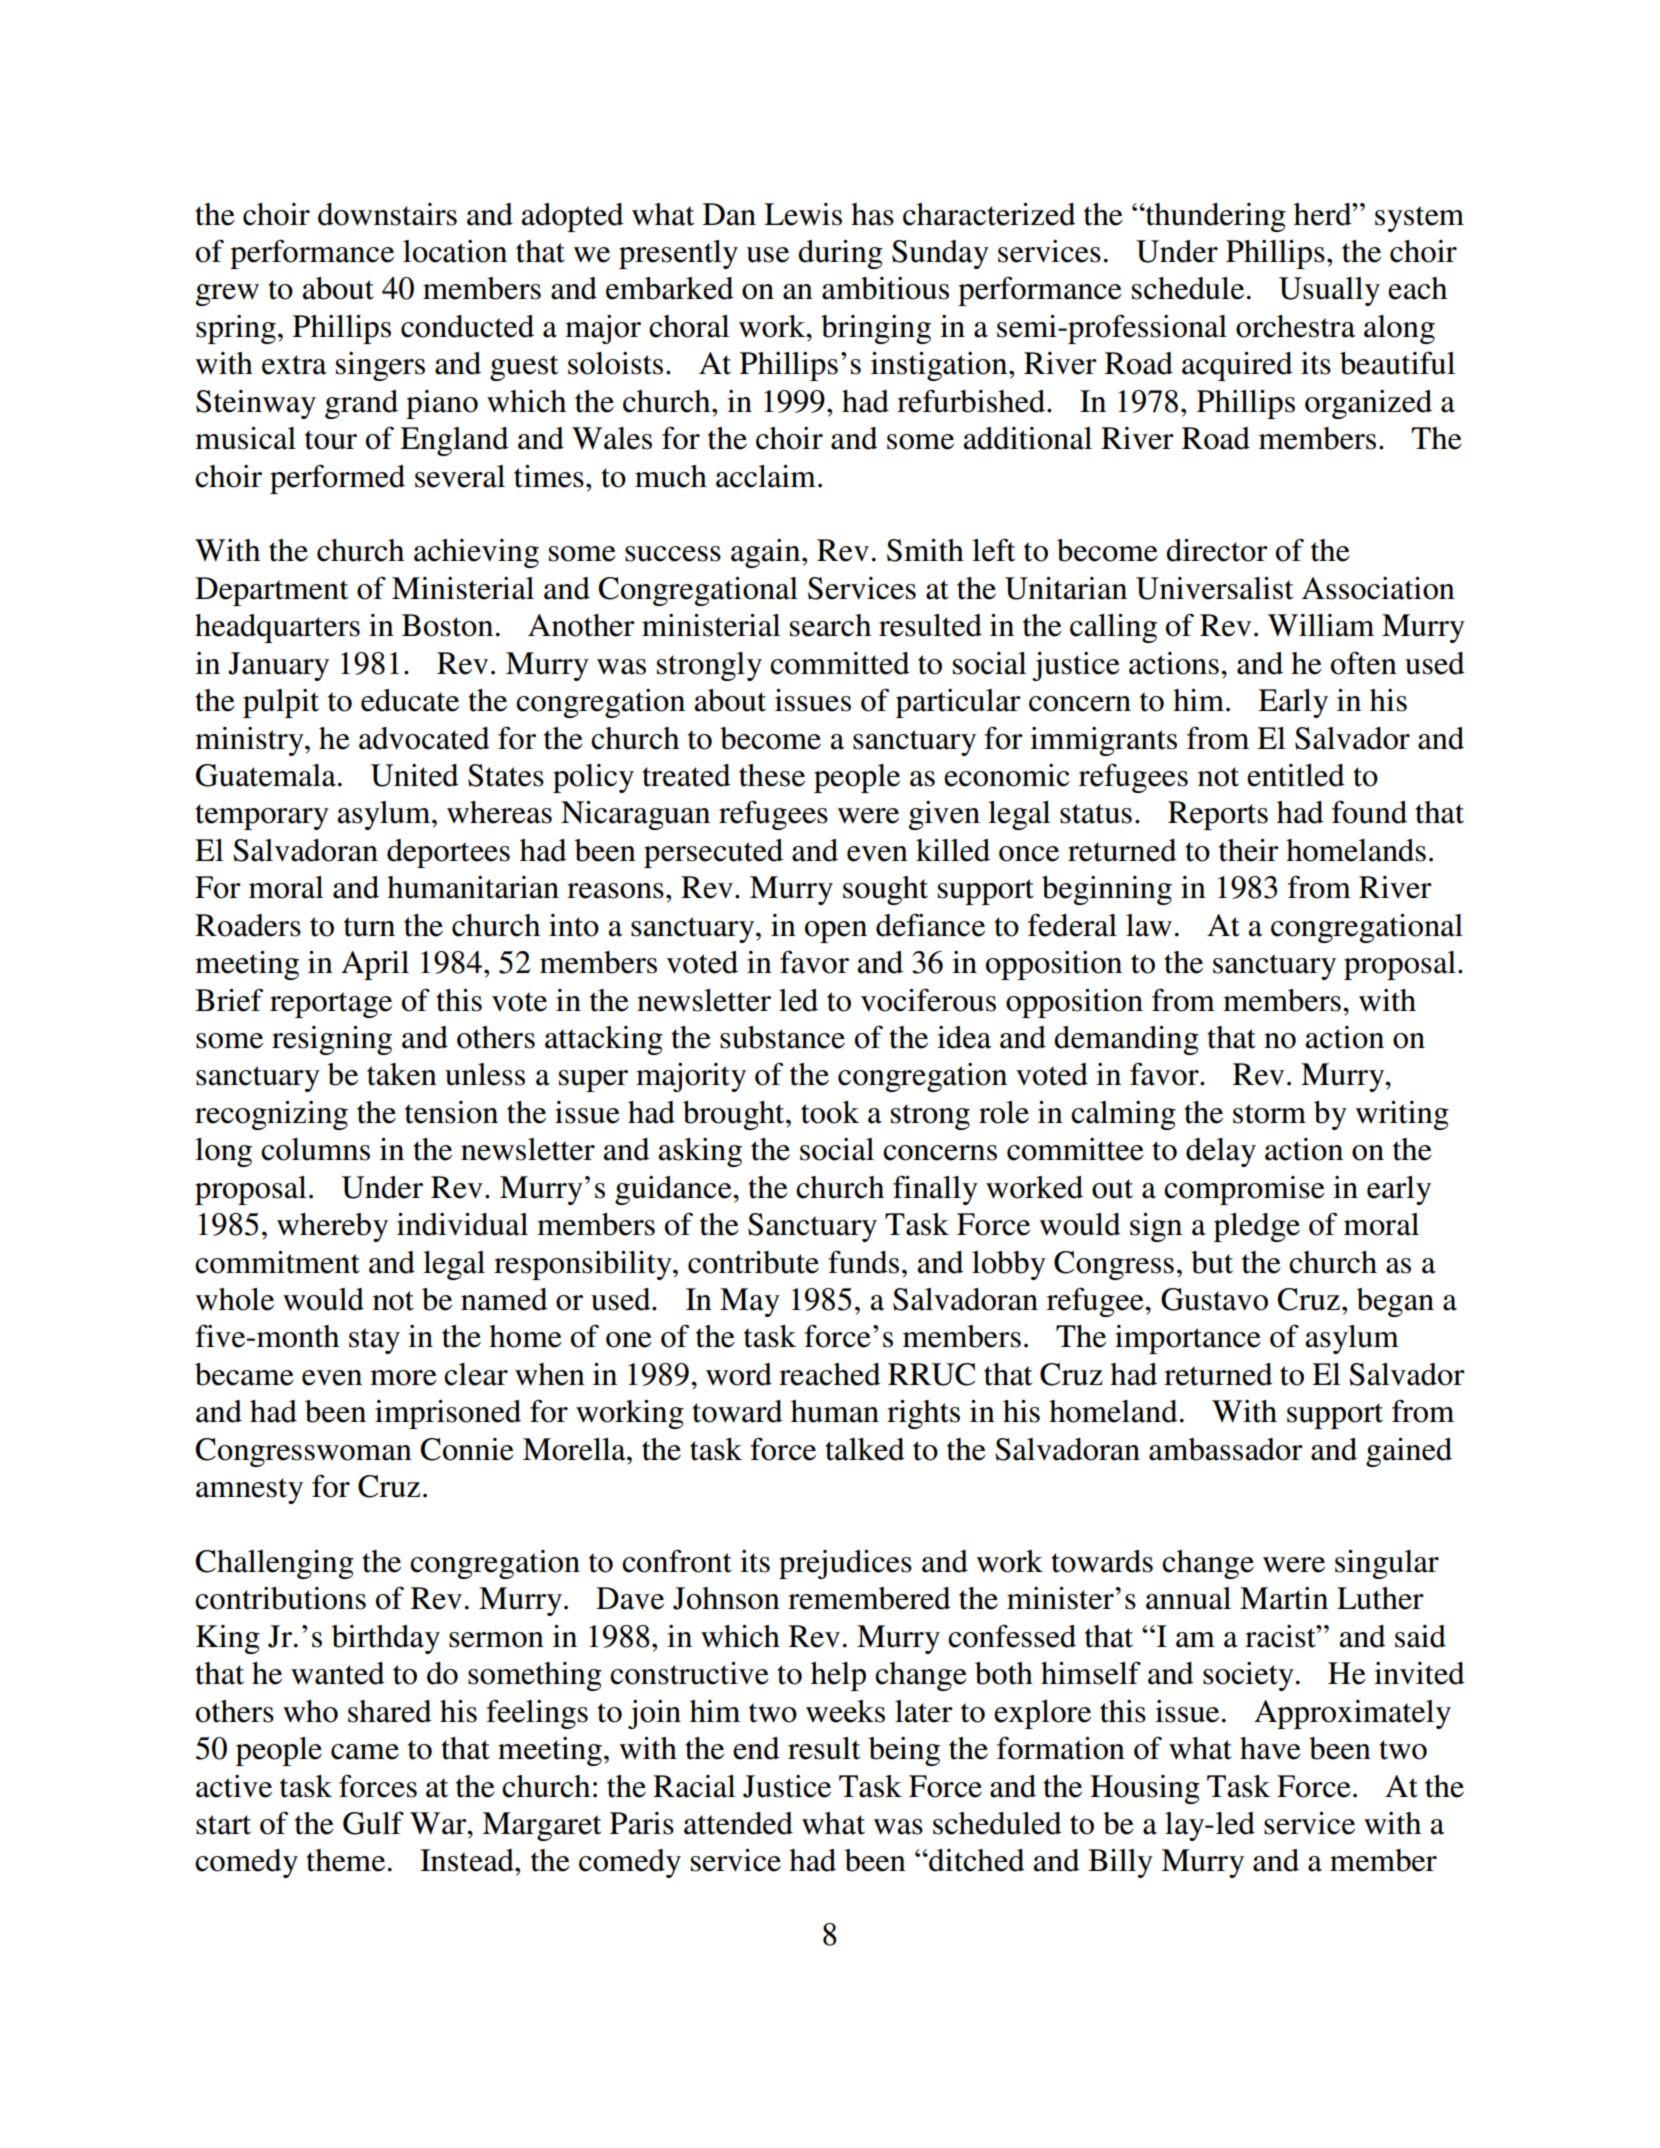  Describe the element at coordinates (1270, 1748) in the screenshot. I see `have` at that location.
